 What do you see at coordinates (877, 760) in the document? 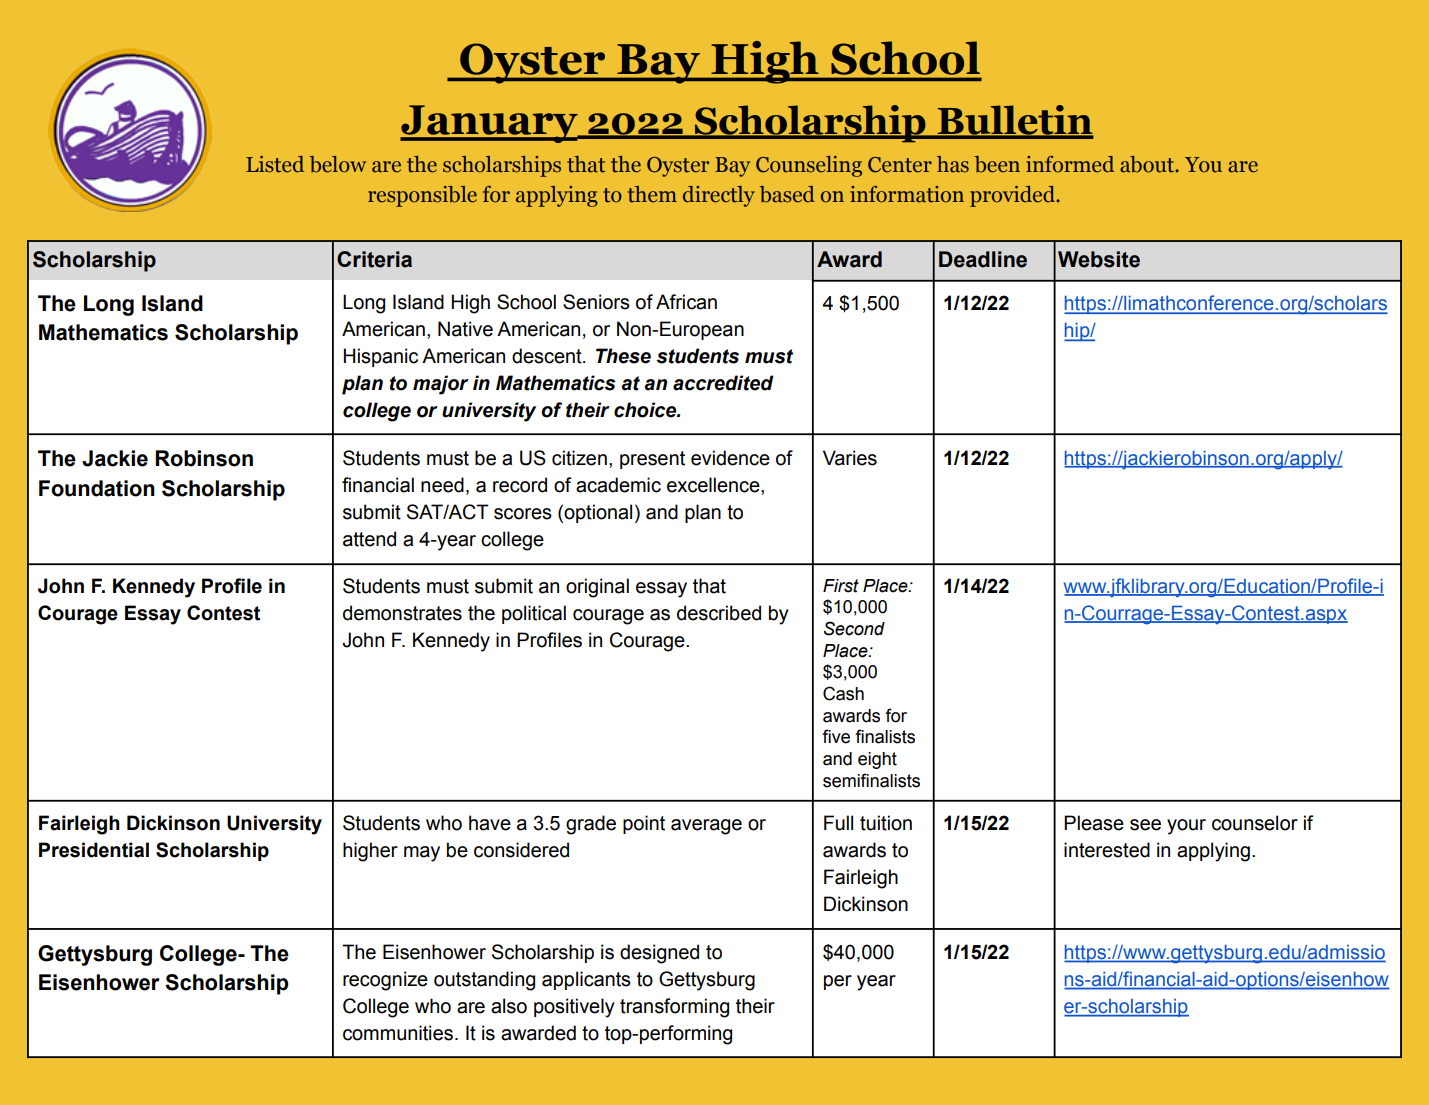
I see `eight` at bounding box center [877, 760].
